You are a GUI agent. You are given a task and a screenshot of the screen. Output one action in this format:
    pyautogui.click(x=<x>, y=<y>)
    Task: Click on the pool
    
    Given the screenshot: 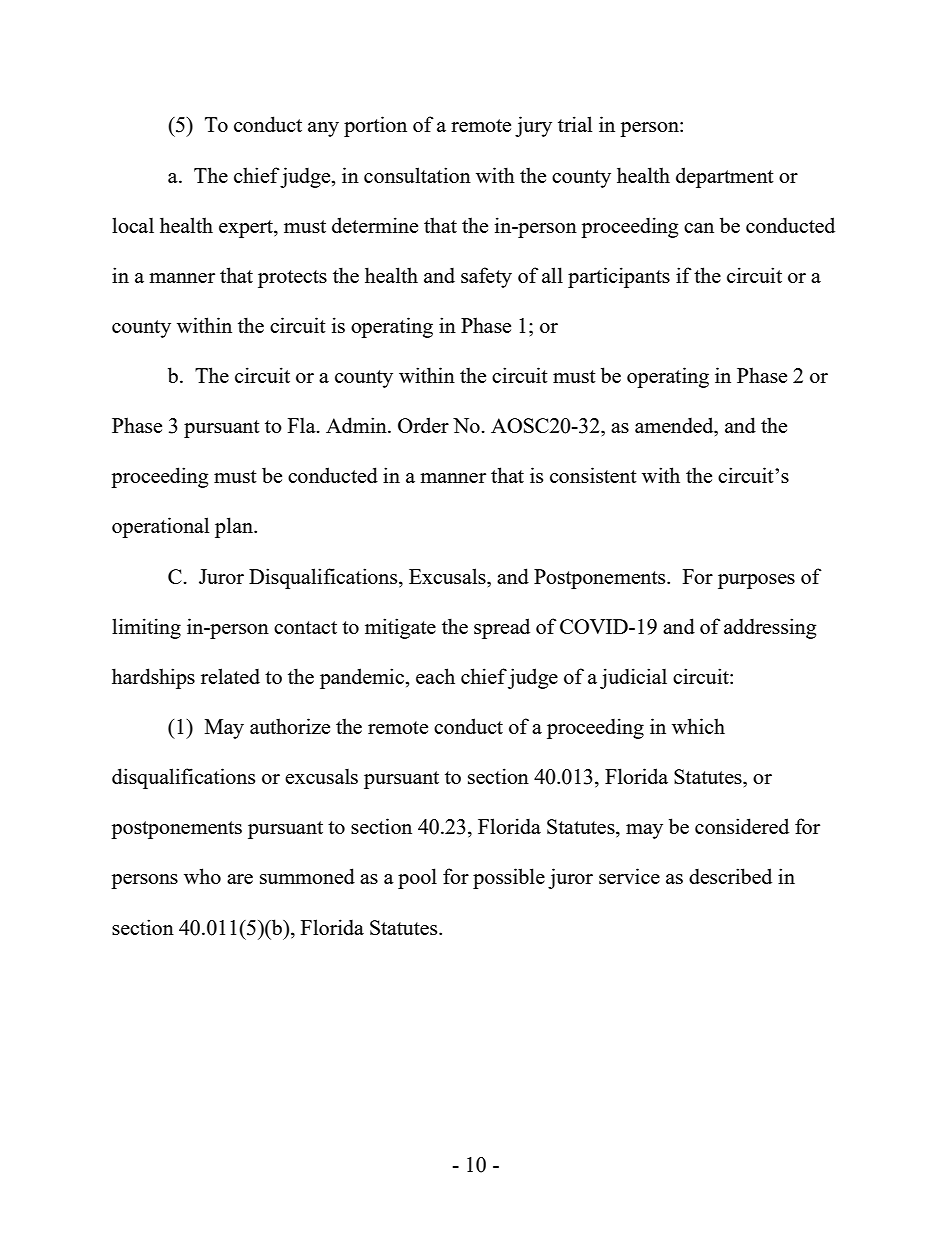 What is the action you would take?
    pyautogui.click(x=417, y=878)
